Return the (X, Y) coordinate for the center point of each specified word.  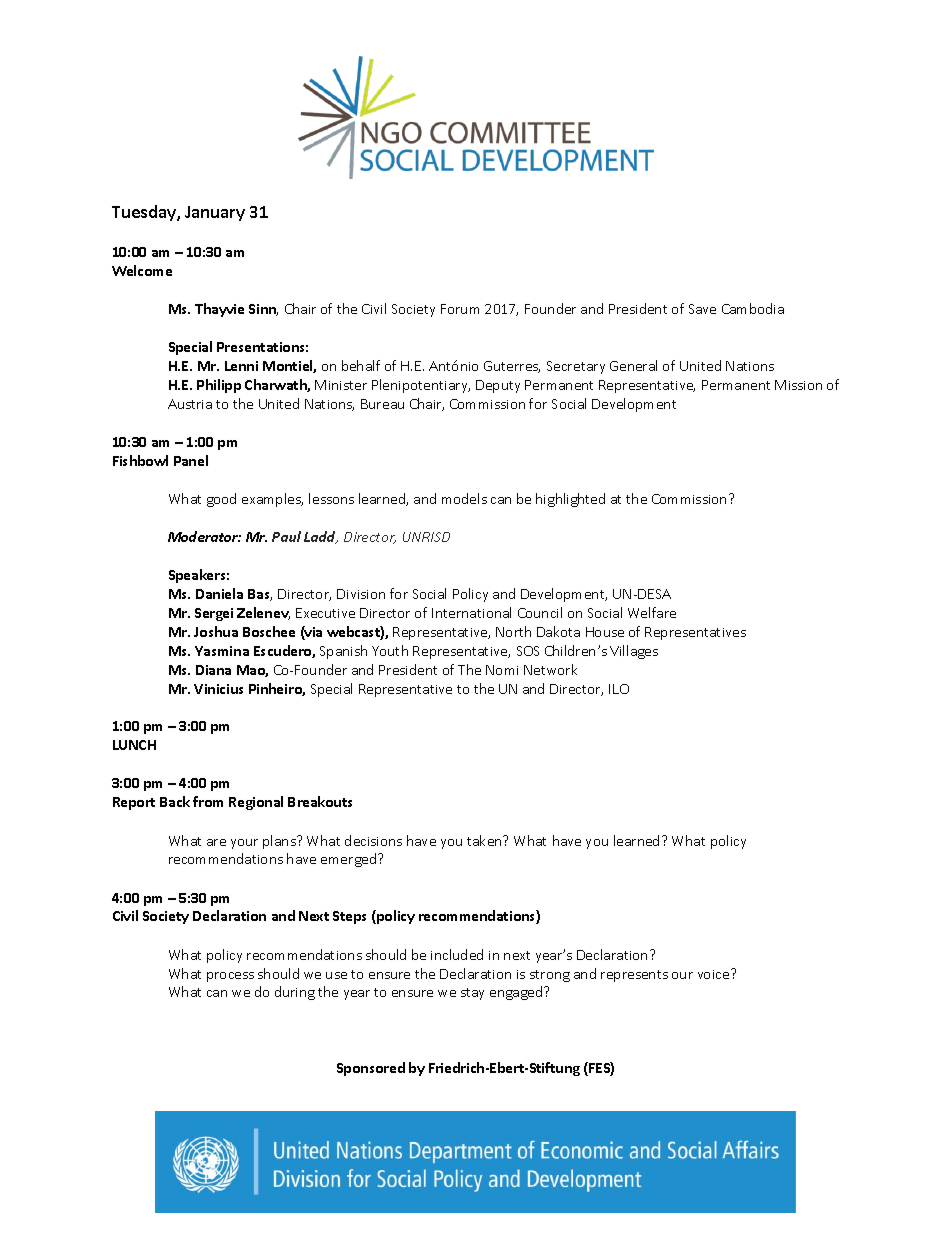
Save (702, 309)
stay (472, 994)
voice (715, 974)
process (230, 977)
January (215, 213)
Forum (460, 309)
